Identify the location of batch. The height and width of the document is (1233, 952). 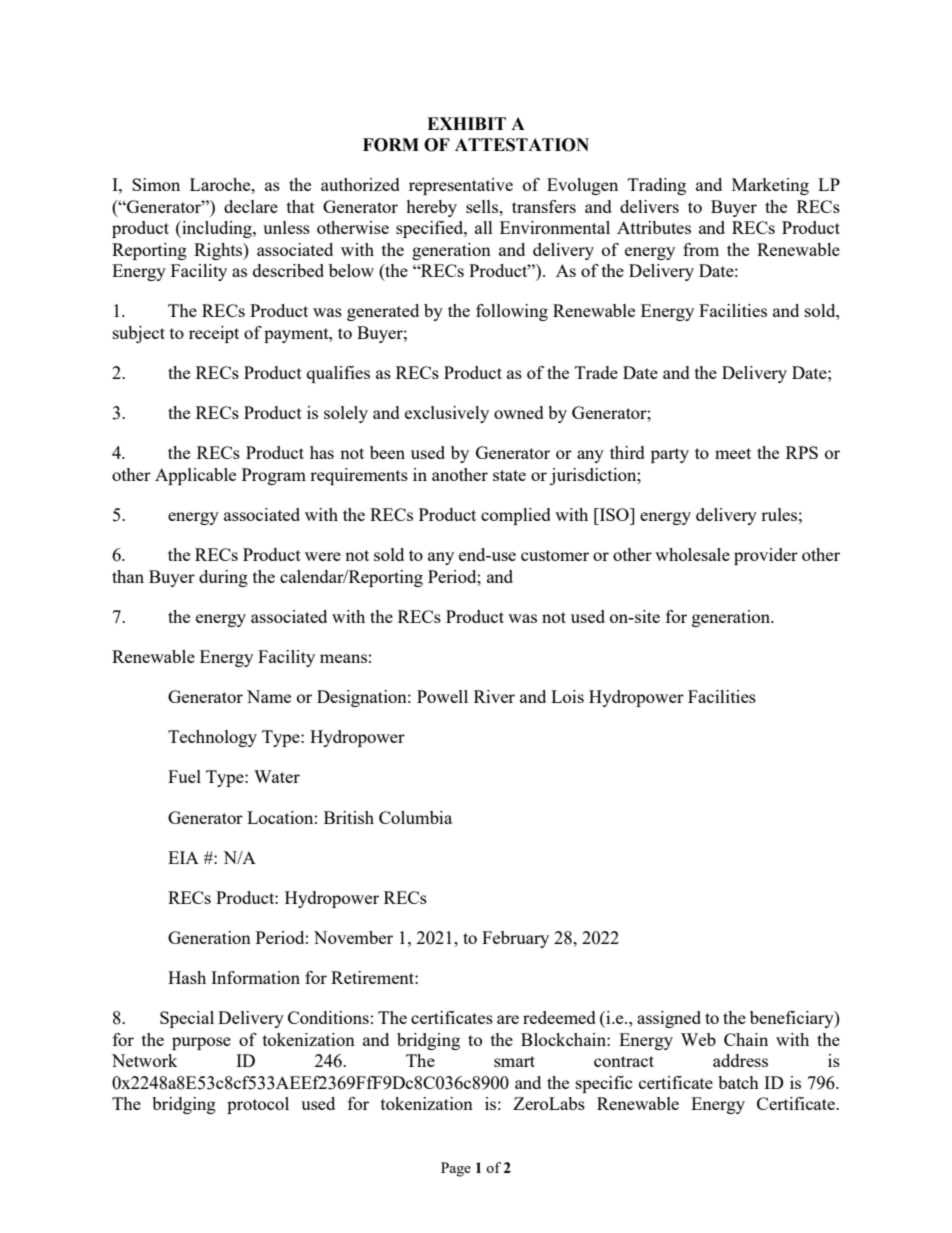
(738, 1082).
